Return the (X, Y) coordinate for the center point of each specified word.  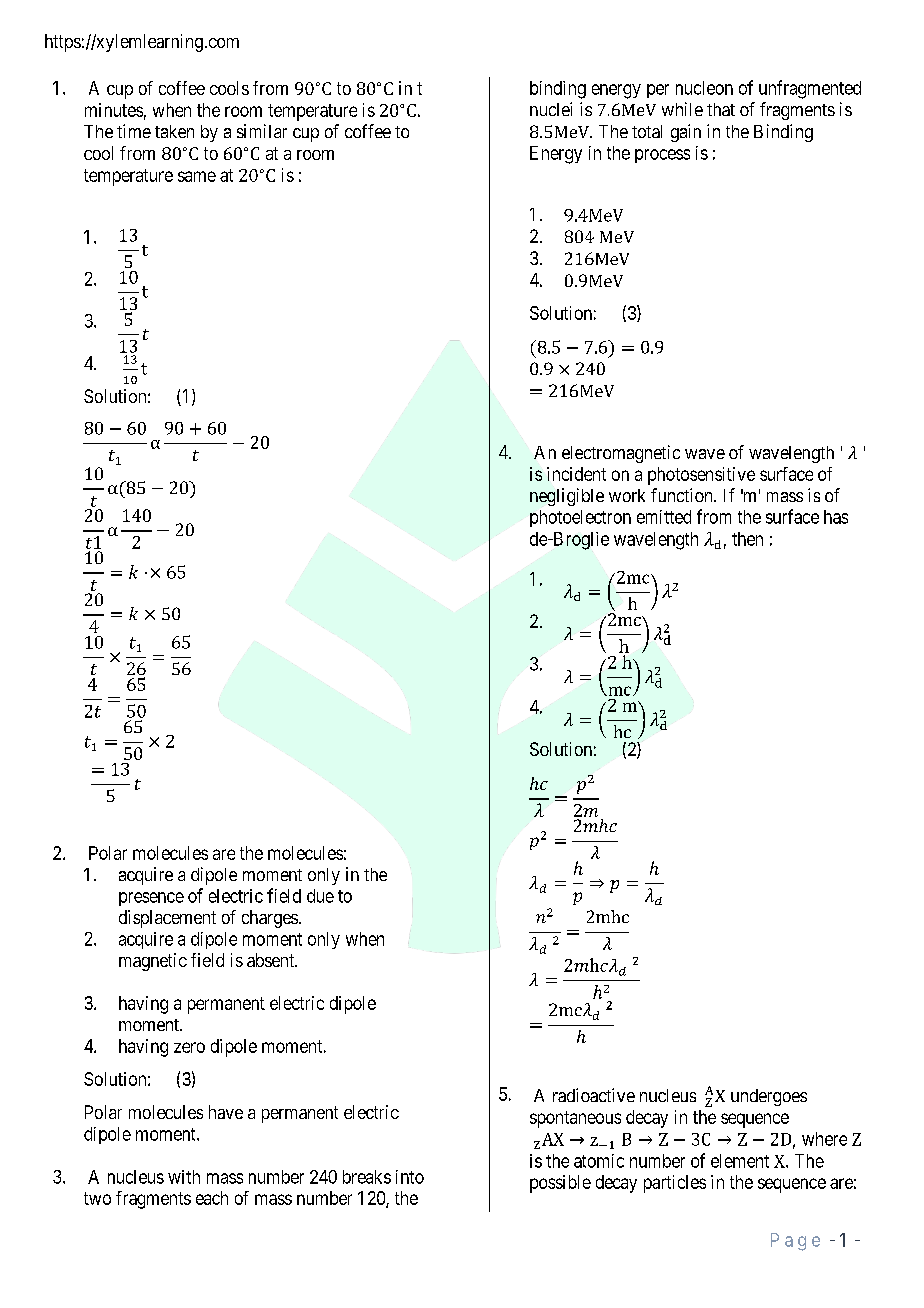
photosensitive (701, 476)
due (320, 896)
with (184, 1177)
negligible (567, 497)
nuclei (551, 109)
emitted (664, 517)
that (721, 109)
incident (576, 474)
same (197, 176)
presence (151, 899)
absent (272, 960)
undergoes (769, 1097)
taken (174, 131)
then (747, 539)
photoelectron (580, 518)
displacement (167, 919)
